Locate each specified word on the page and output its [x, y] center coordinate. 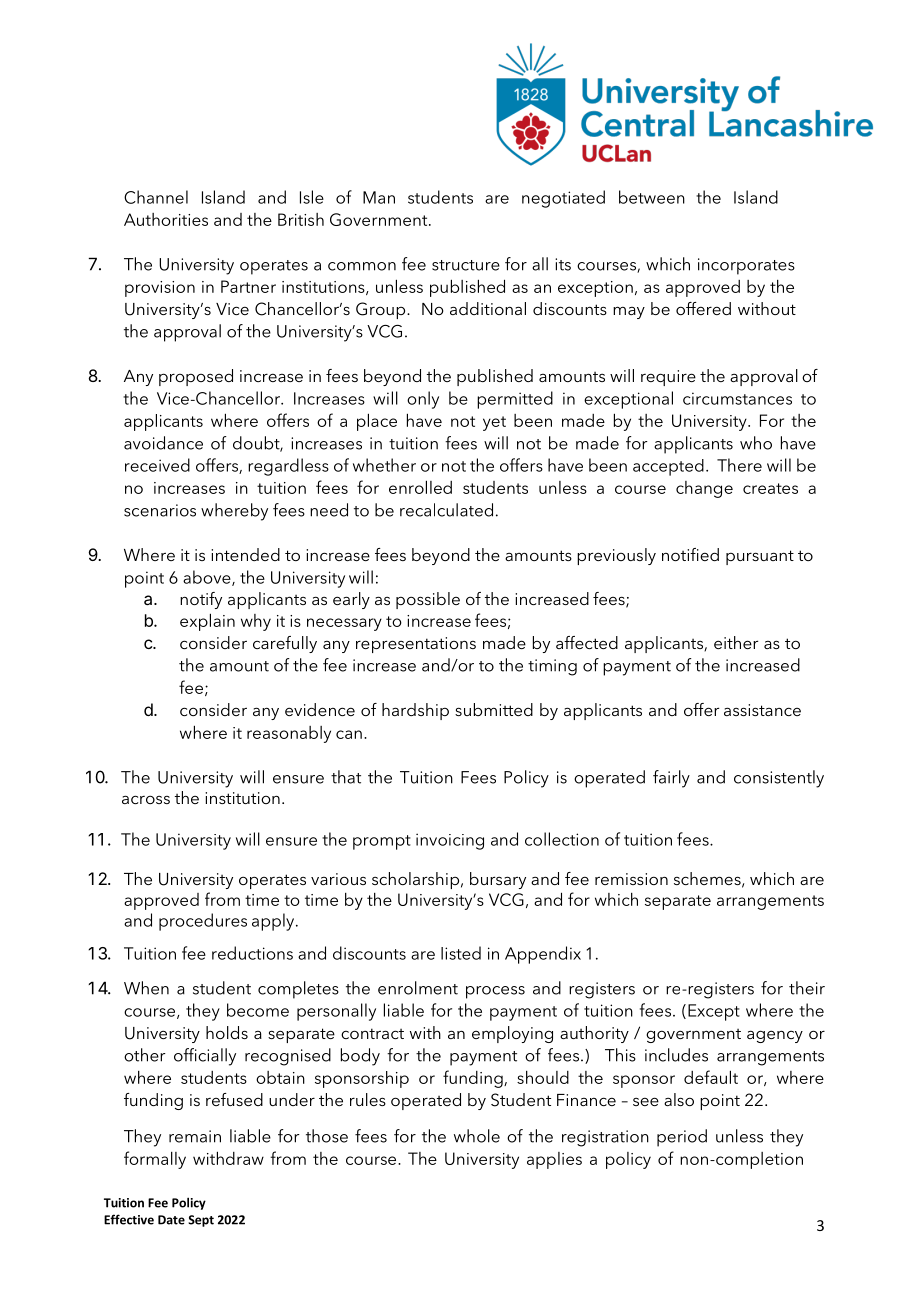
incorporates [746, 266]
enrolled [420, 487]
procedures [203, 922]
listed [461, 953]
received [157, 465]
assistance [762, 710]
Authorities [166, 219]
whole [477, 1136]
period [682, 1138]
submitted [494, 709]
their [807, 988]
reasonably [289, 734]
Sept [201, 1221]
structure [466, 265]
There [739, 465]
